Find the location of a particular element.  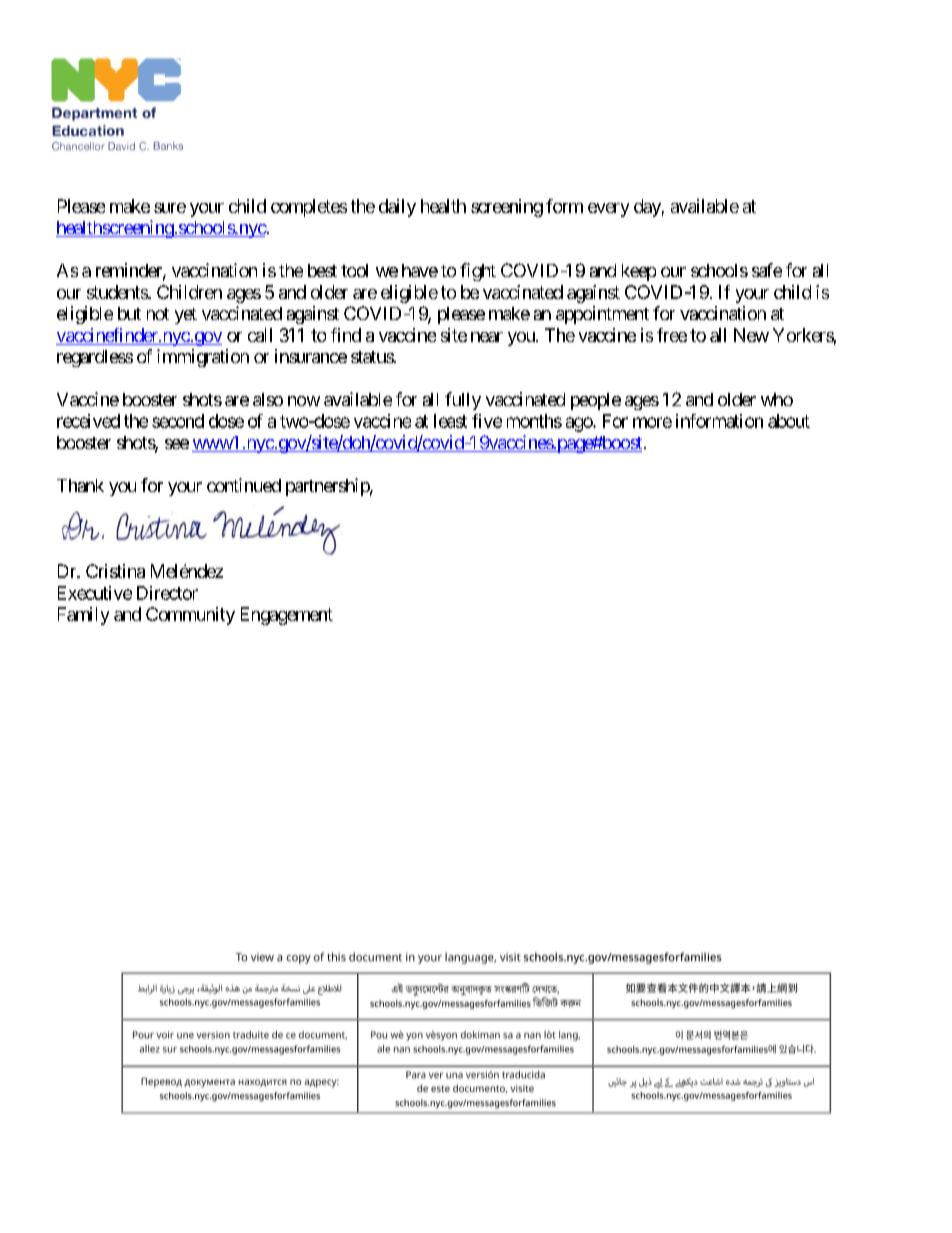

free is located at coordinates (672, 335).
